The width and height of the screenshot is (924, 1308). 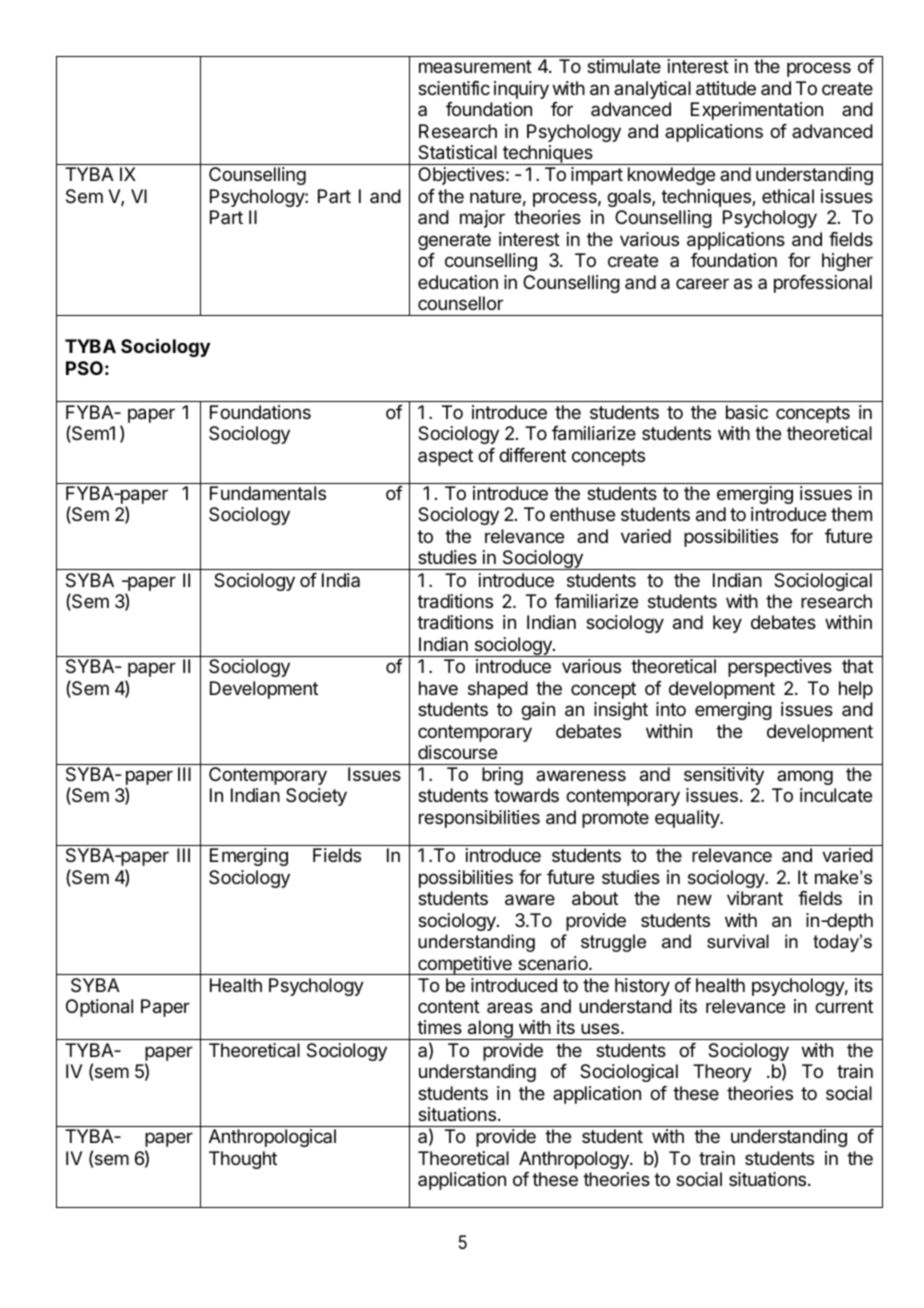 I want to click on inquiry, so click(x=521, y=90).
